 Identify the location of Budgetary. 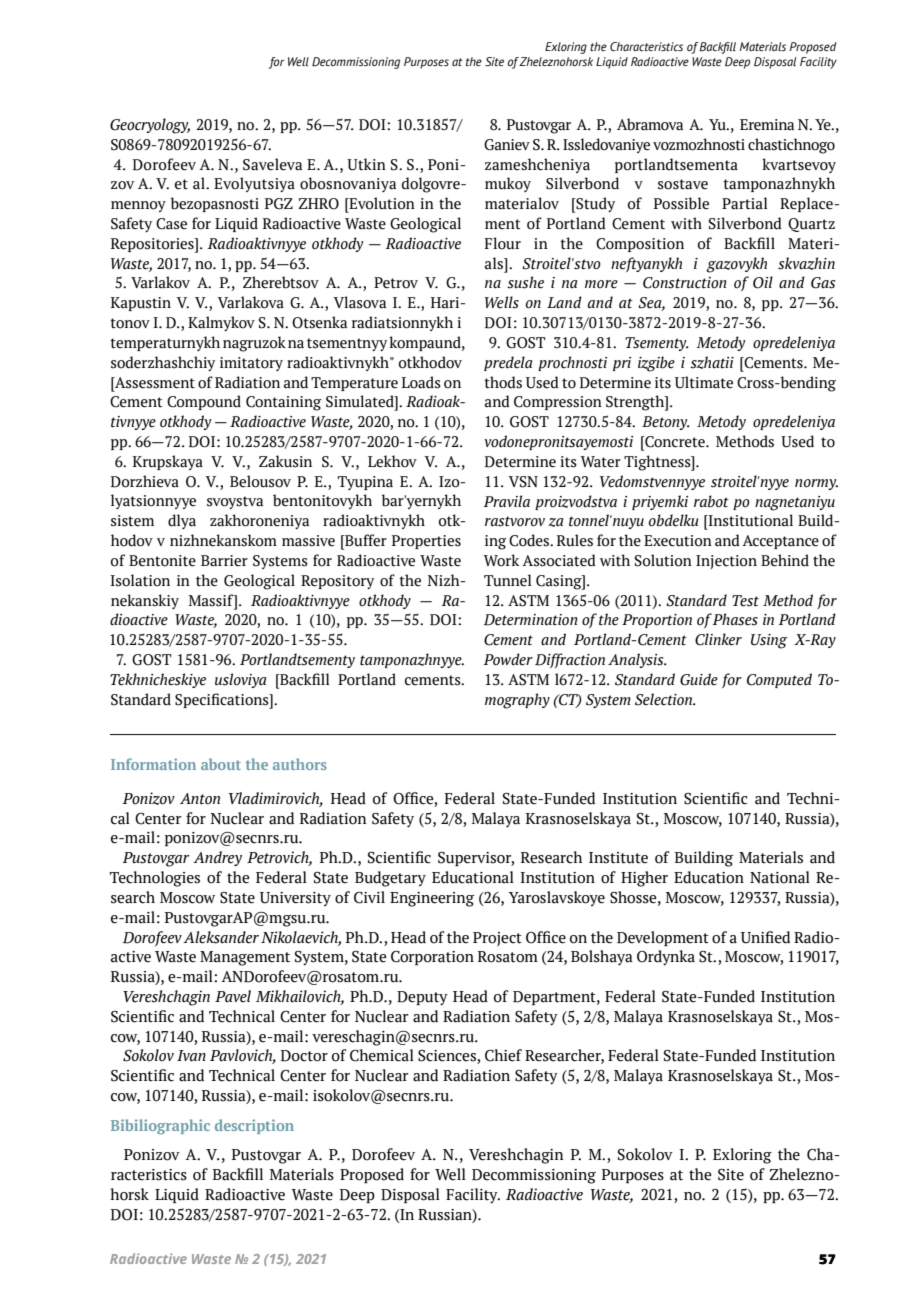
(390, 879).
